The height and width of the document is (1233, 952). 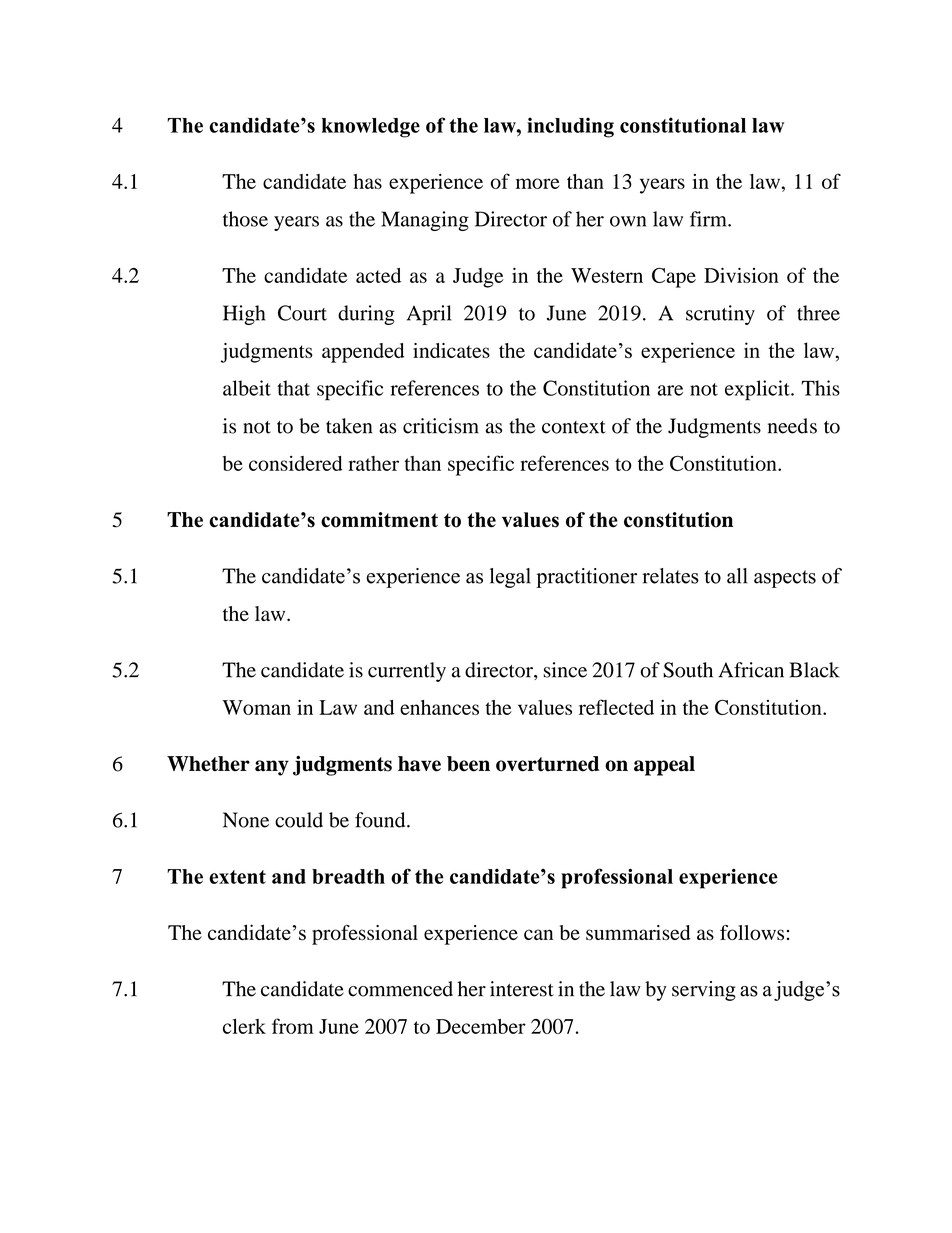 I want to click on more, so click(x=538, y=183).
